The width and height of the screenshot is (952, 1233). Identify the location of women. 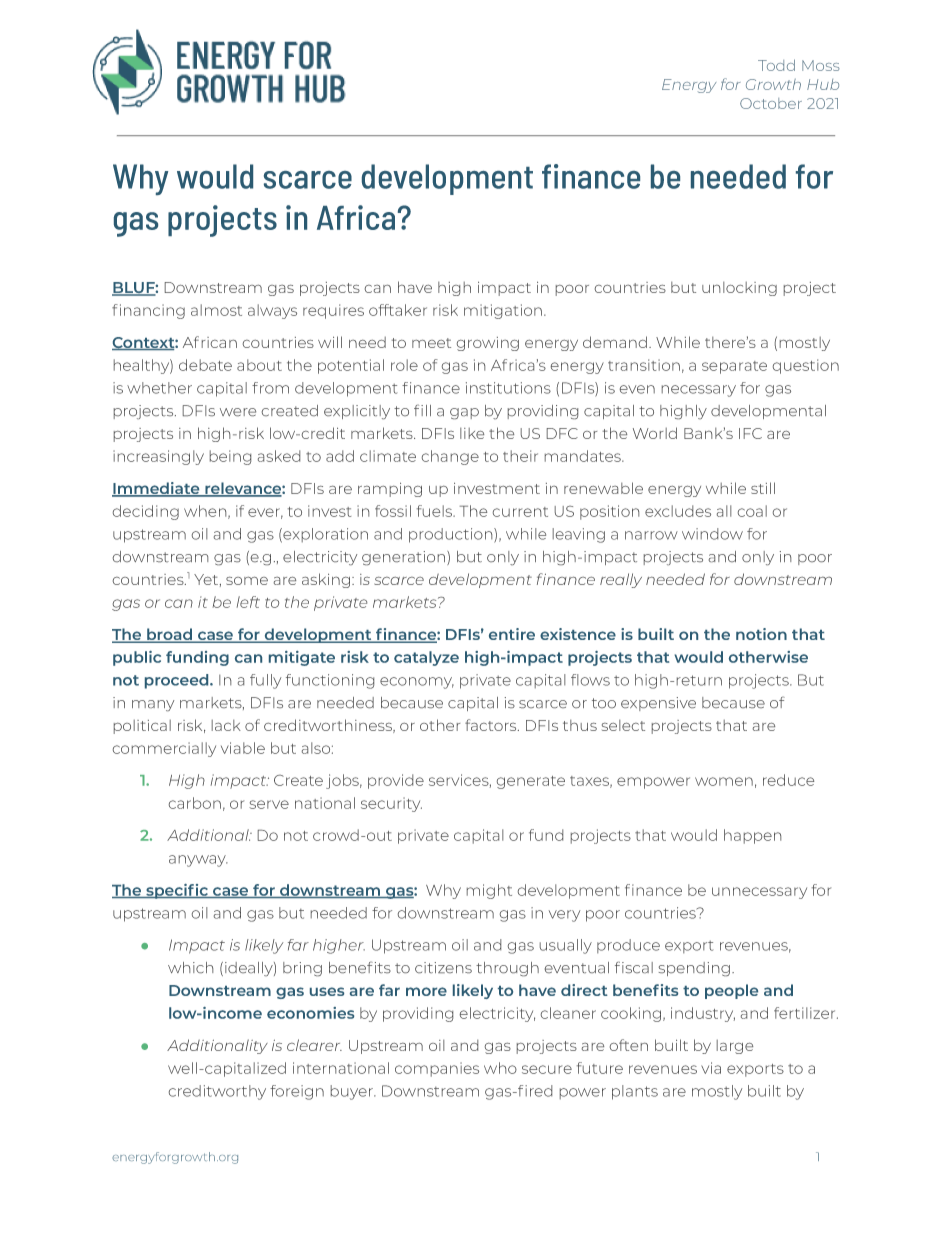
(724, 781).
